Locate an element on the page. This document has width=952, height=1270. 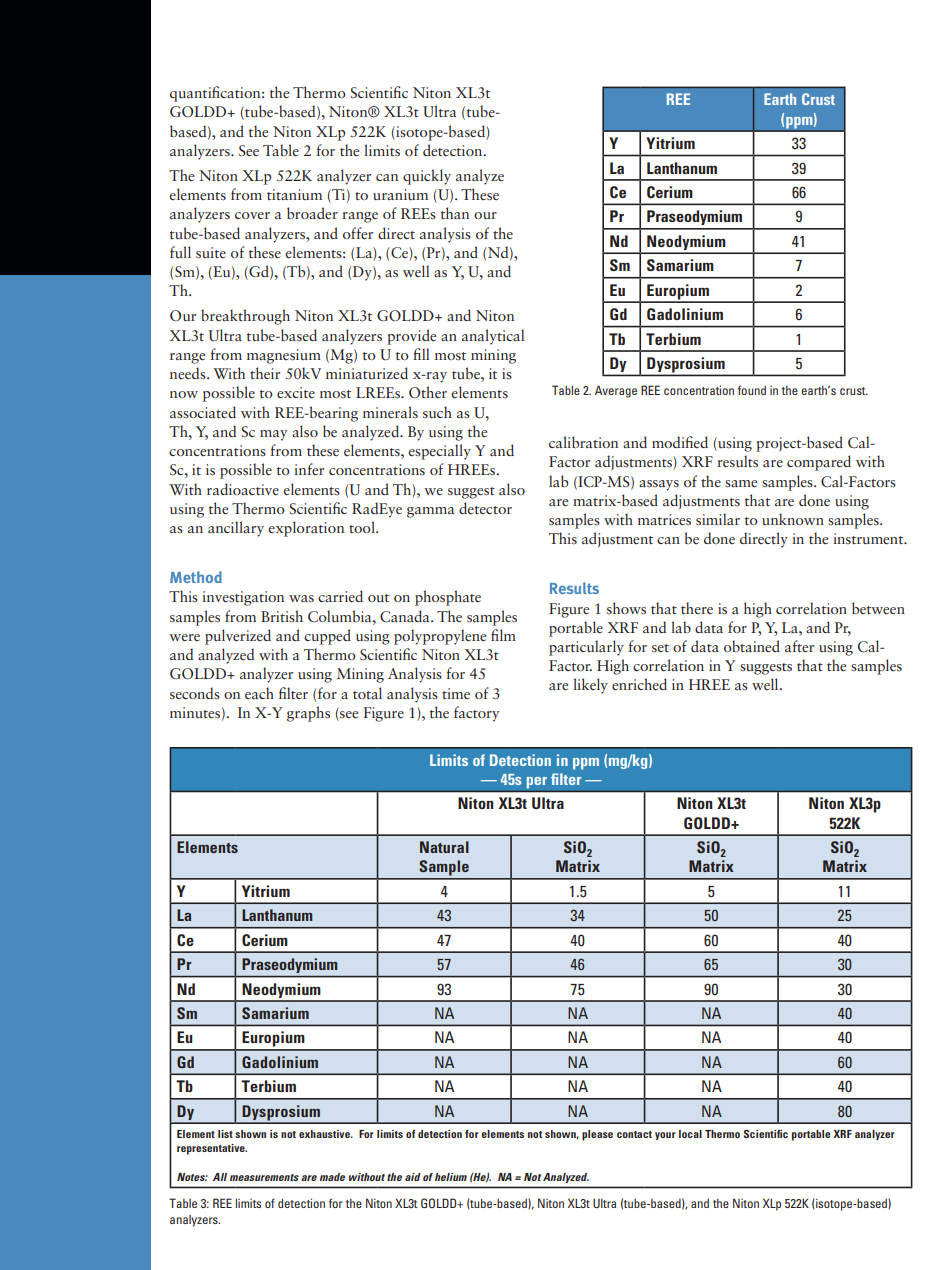
likely is located at coordinates (590, 686).
